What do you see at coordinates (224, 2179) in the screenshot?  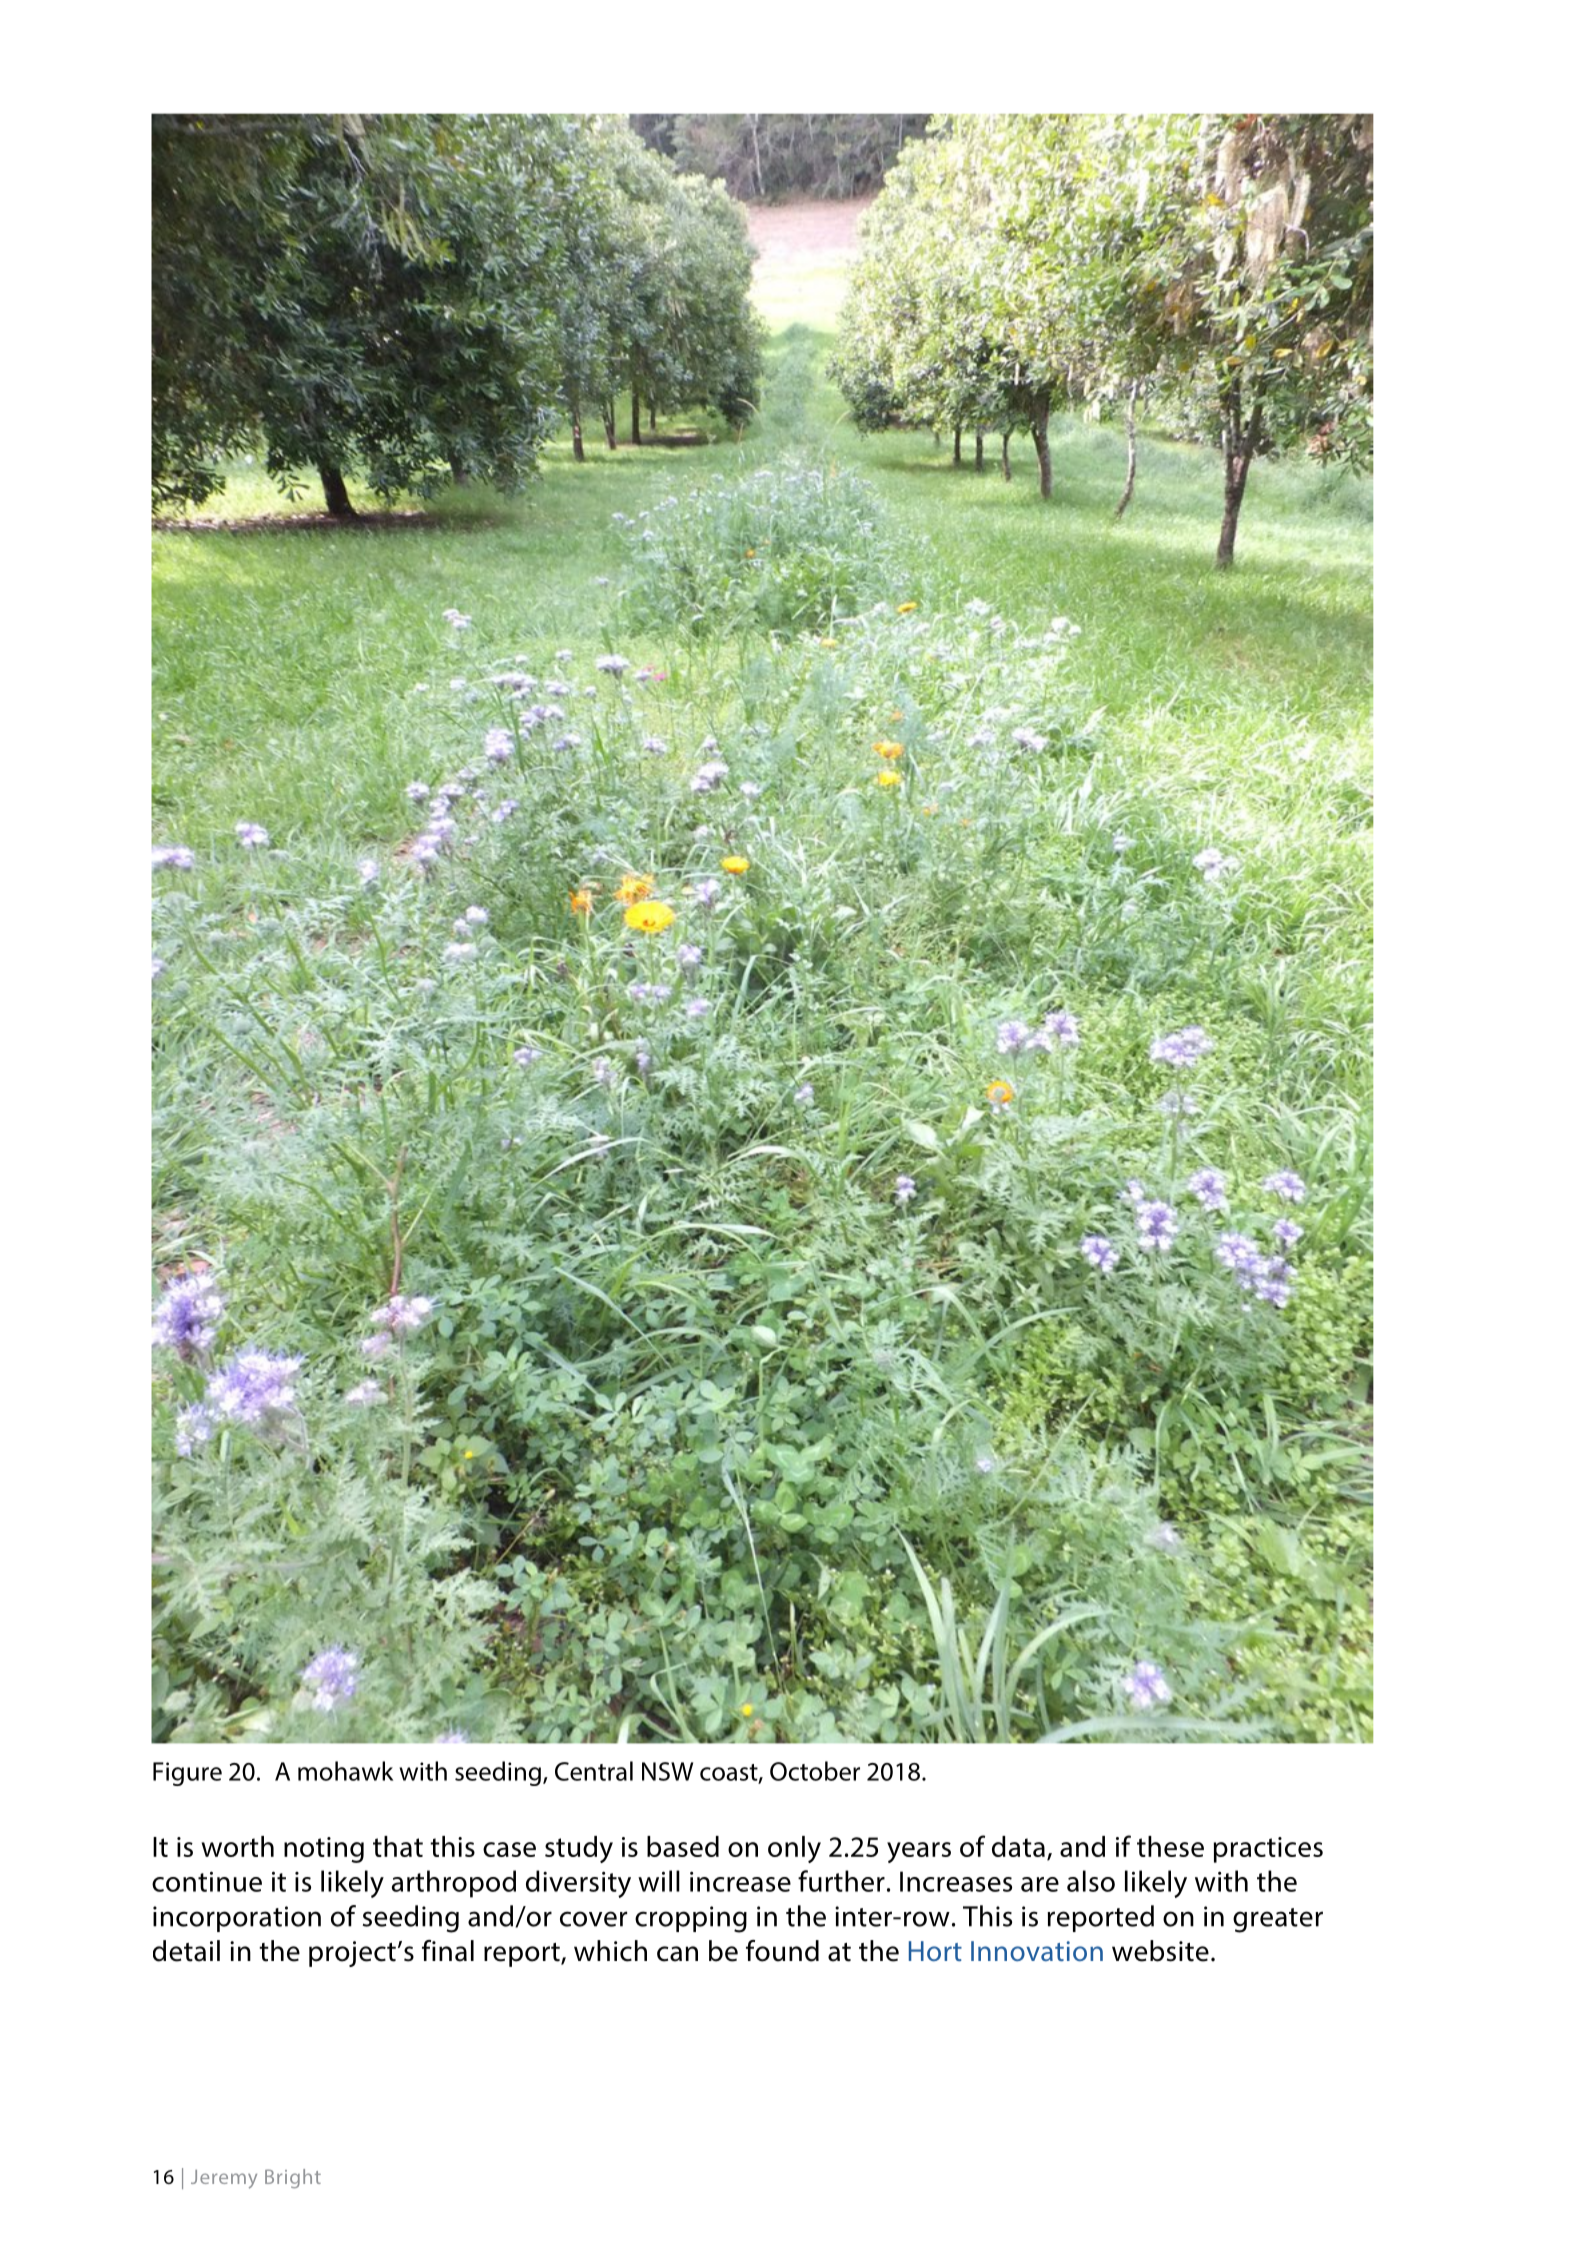 I see `Jeremy` at bounding box center [224, 2179].
